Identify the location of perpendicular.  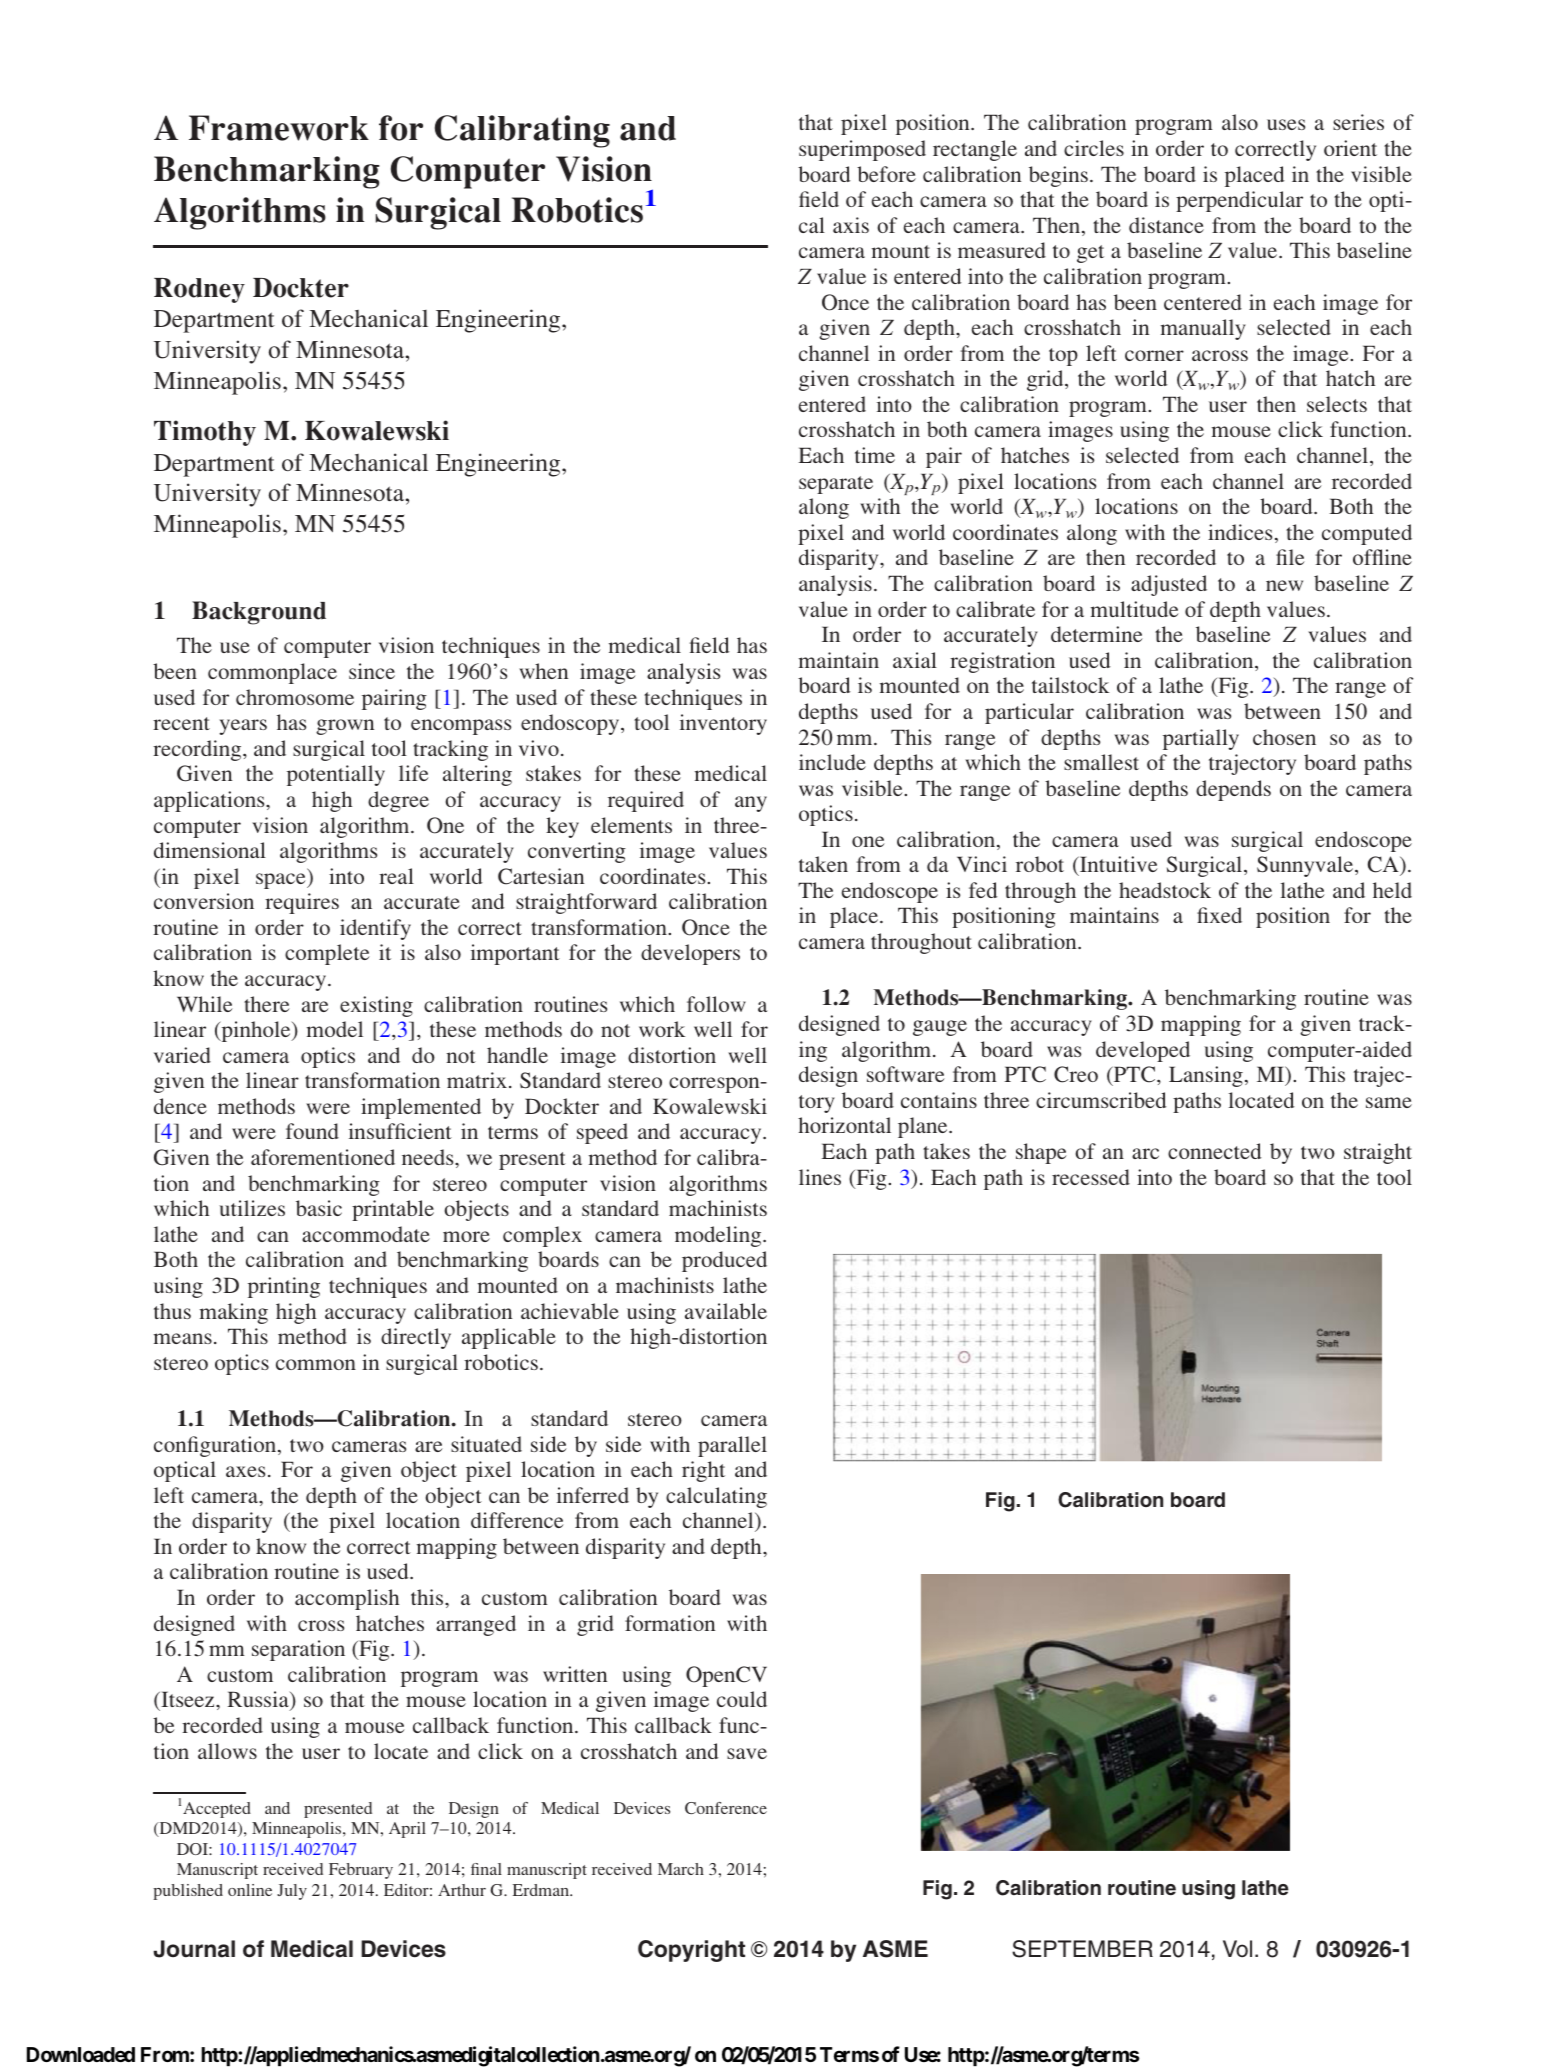
(1239, 201).
